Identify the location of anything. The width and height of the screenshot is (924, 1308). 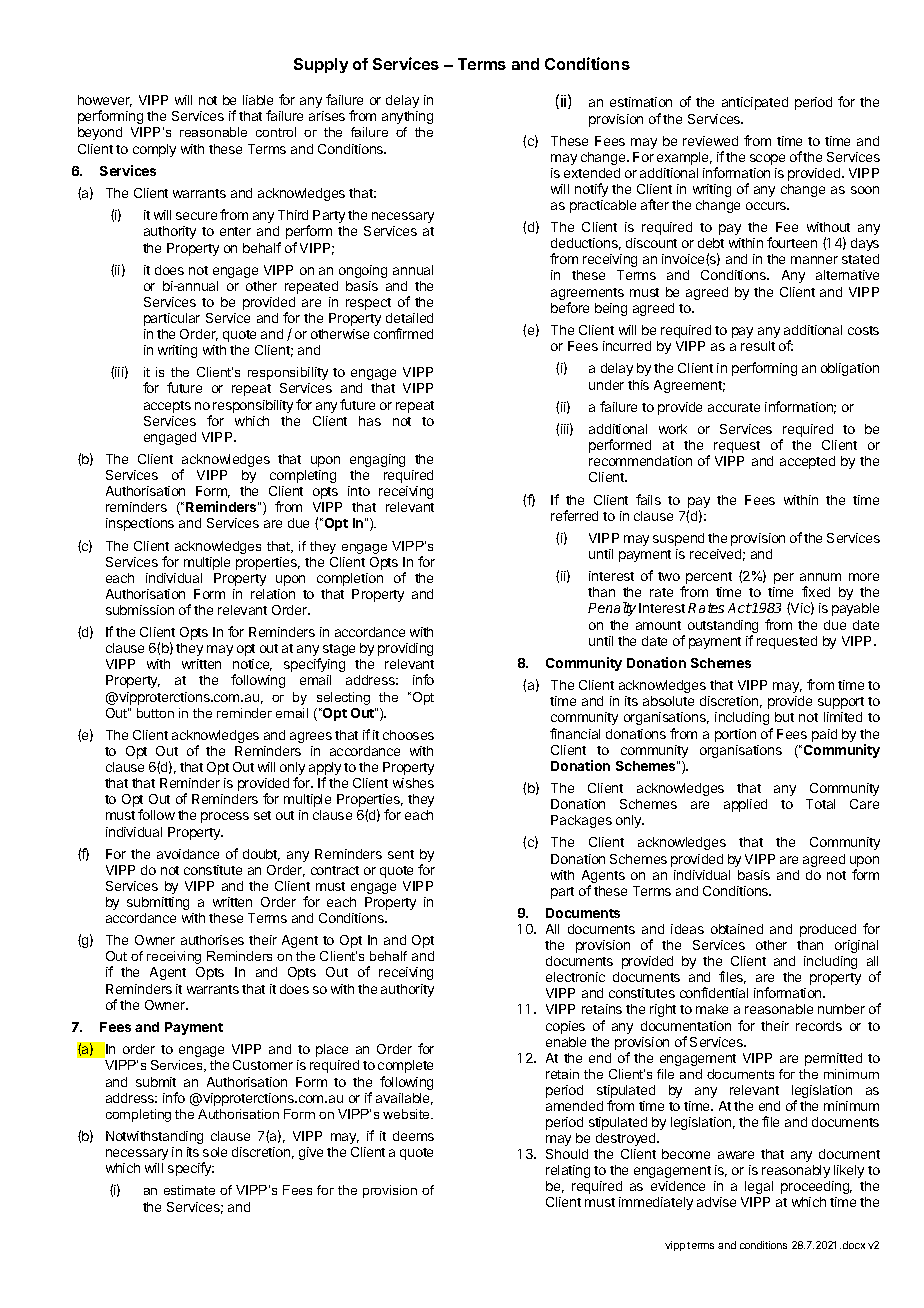
(407, 117).
